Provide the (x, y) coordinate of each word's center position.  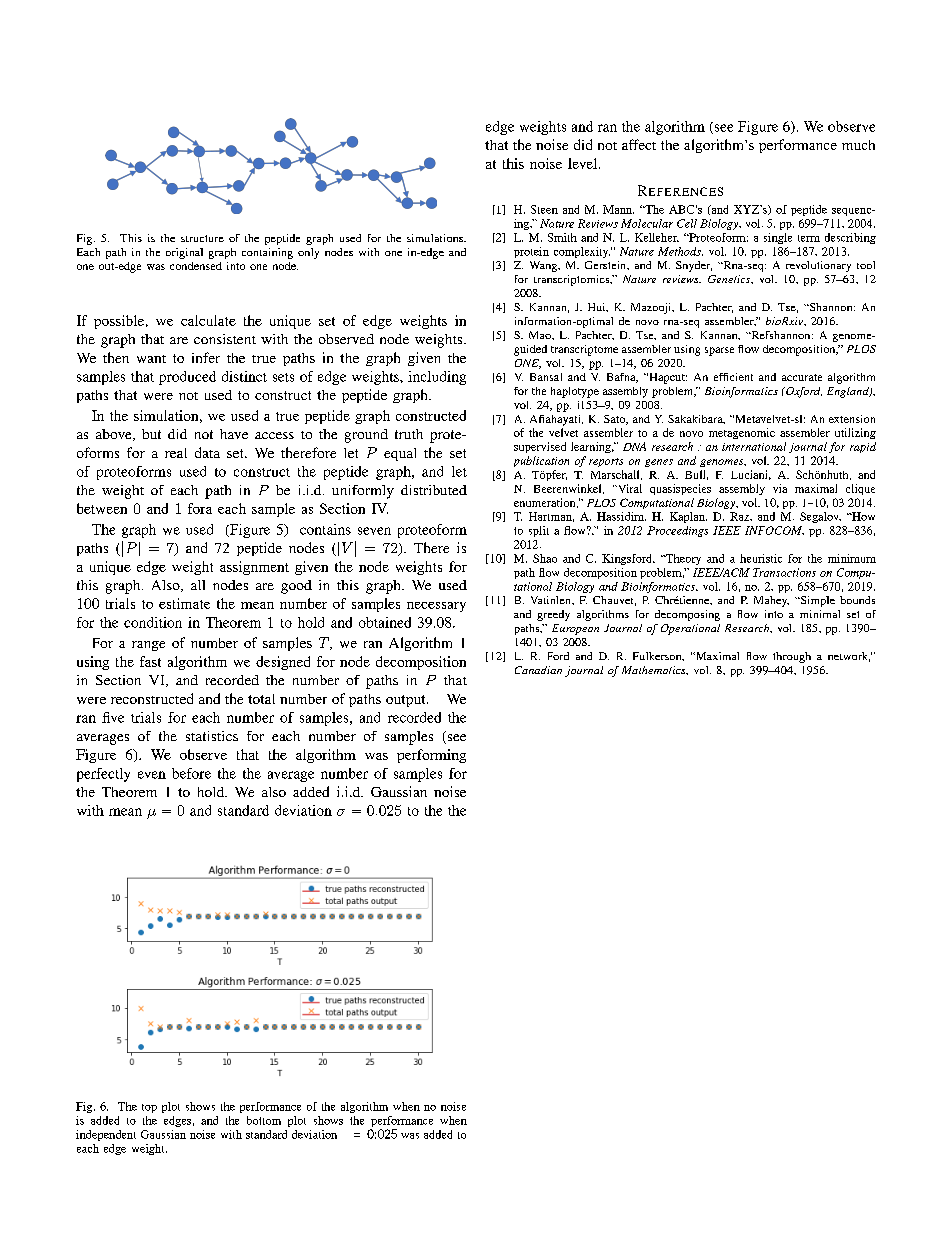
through (792, 657)
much (858, 145)
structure (202, 238)
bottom (264, 1120)
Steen (544, 209)
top (149, 1108)
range (148, 646)
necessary (436, 607)
